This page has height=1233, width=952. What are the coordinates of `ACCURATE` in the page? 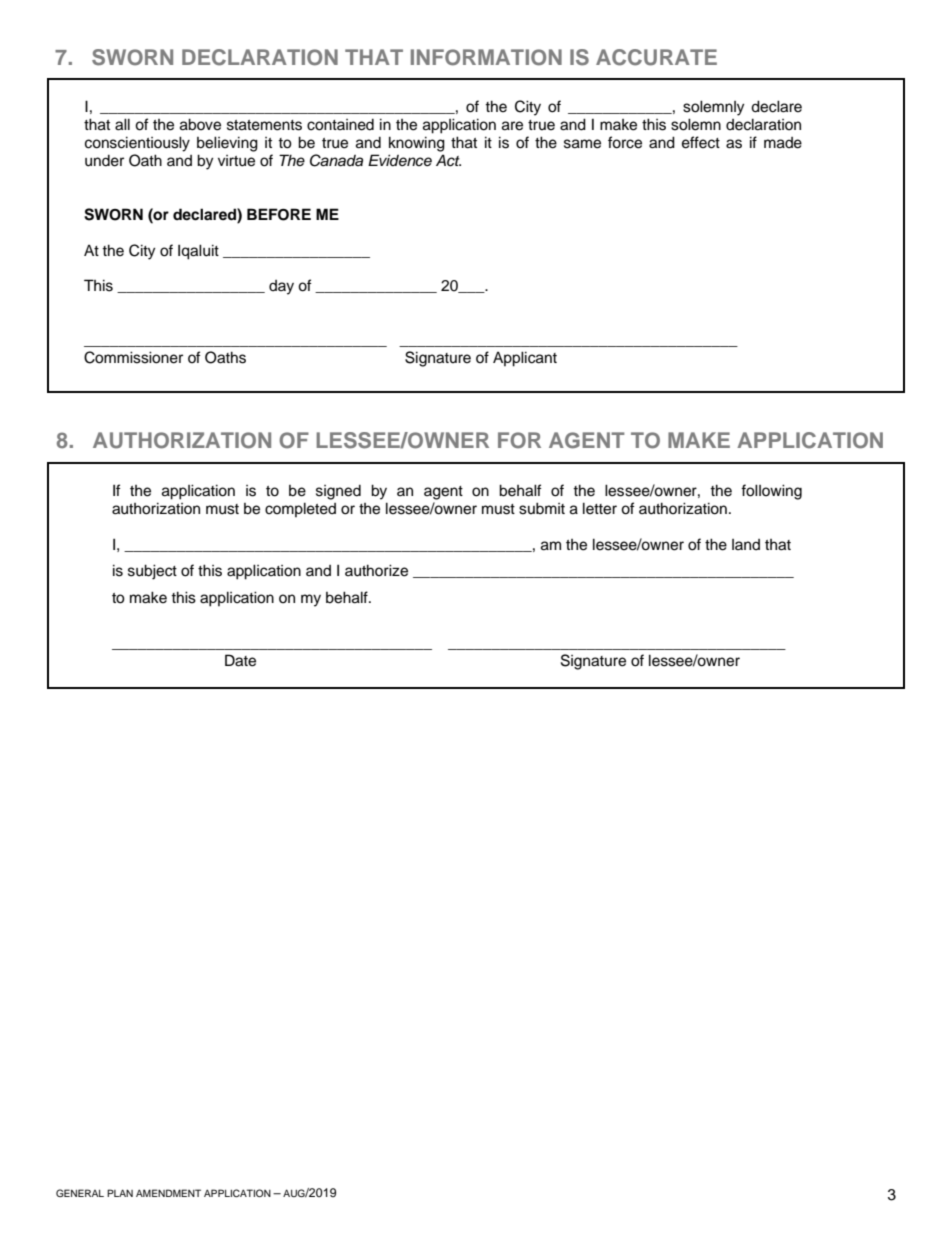 It's located at (656, 57).
